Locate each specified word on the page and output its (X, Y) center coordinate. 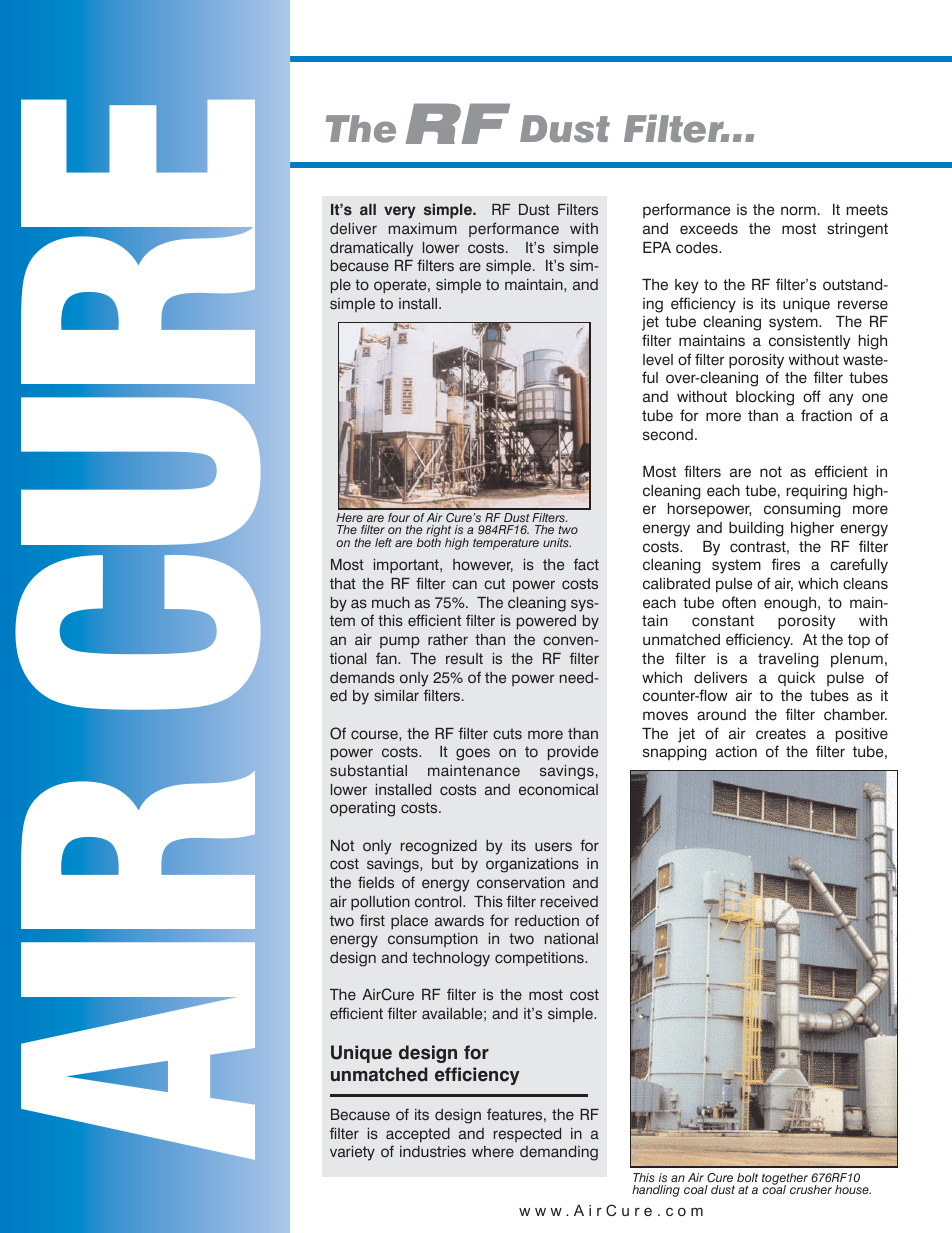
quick (796, 679)
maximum (423, 228)
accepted (418, 1135)
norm (798, 211)
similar (396, 695)
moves (665, 716)
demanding (559, 1153)
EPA (657, 247)
